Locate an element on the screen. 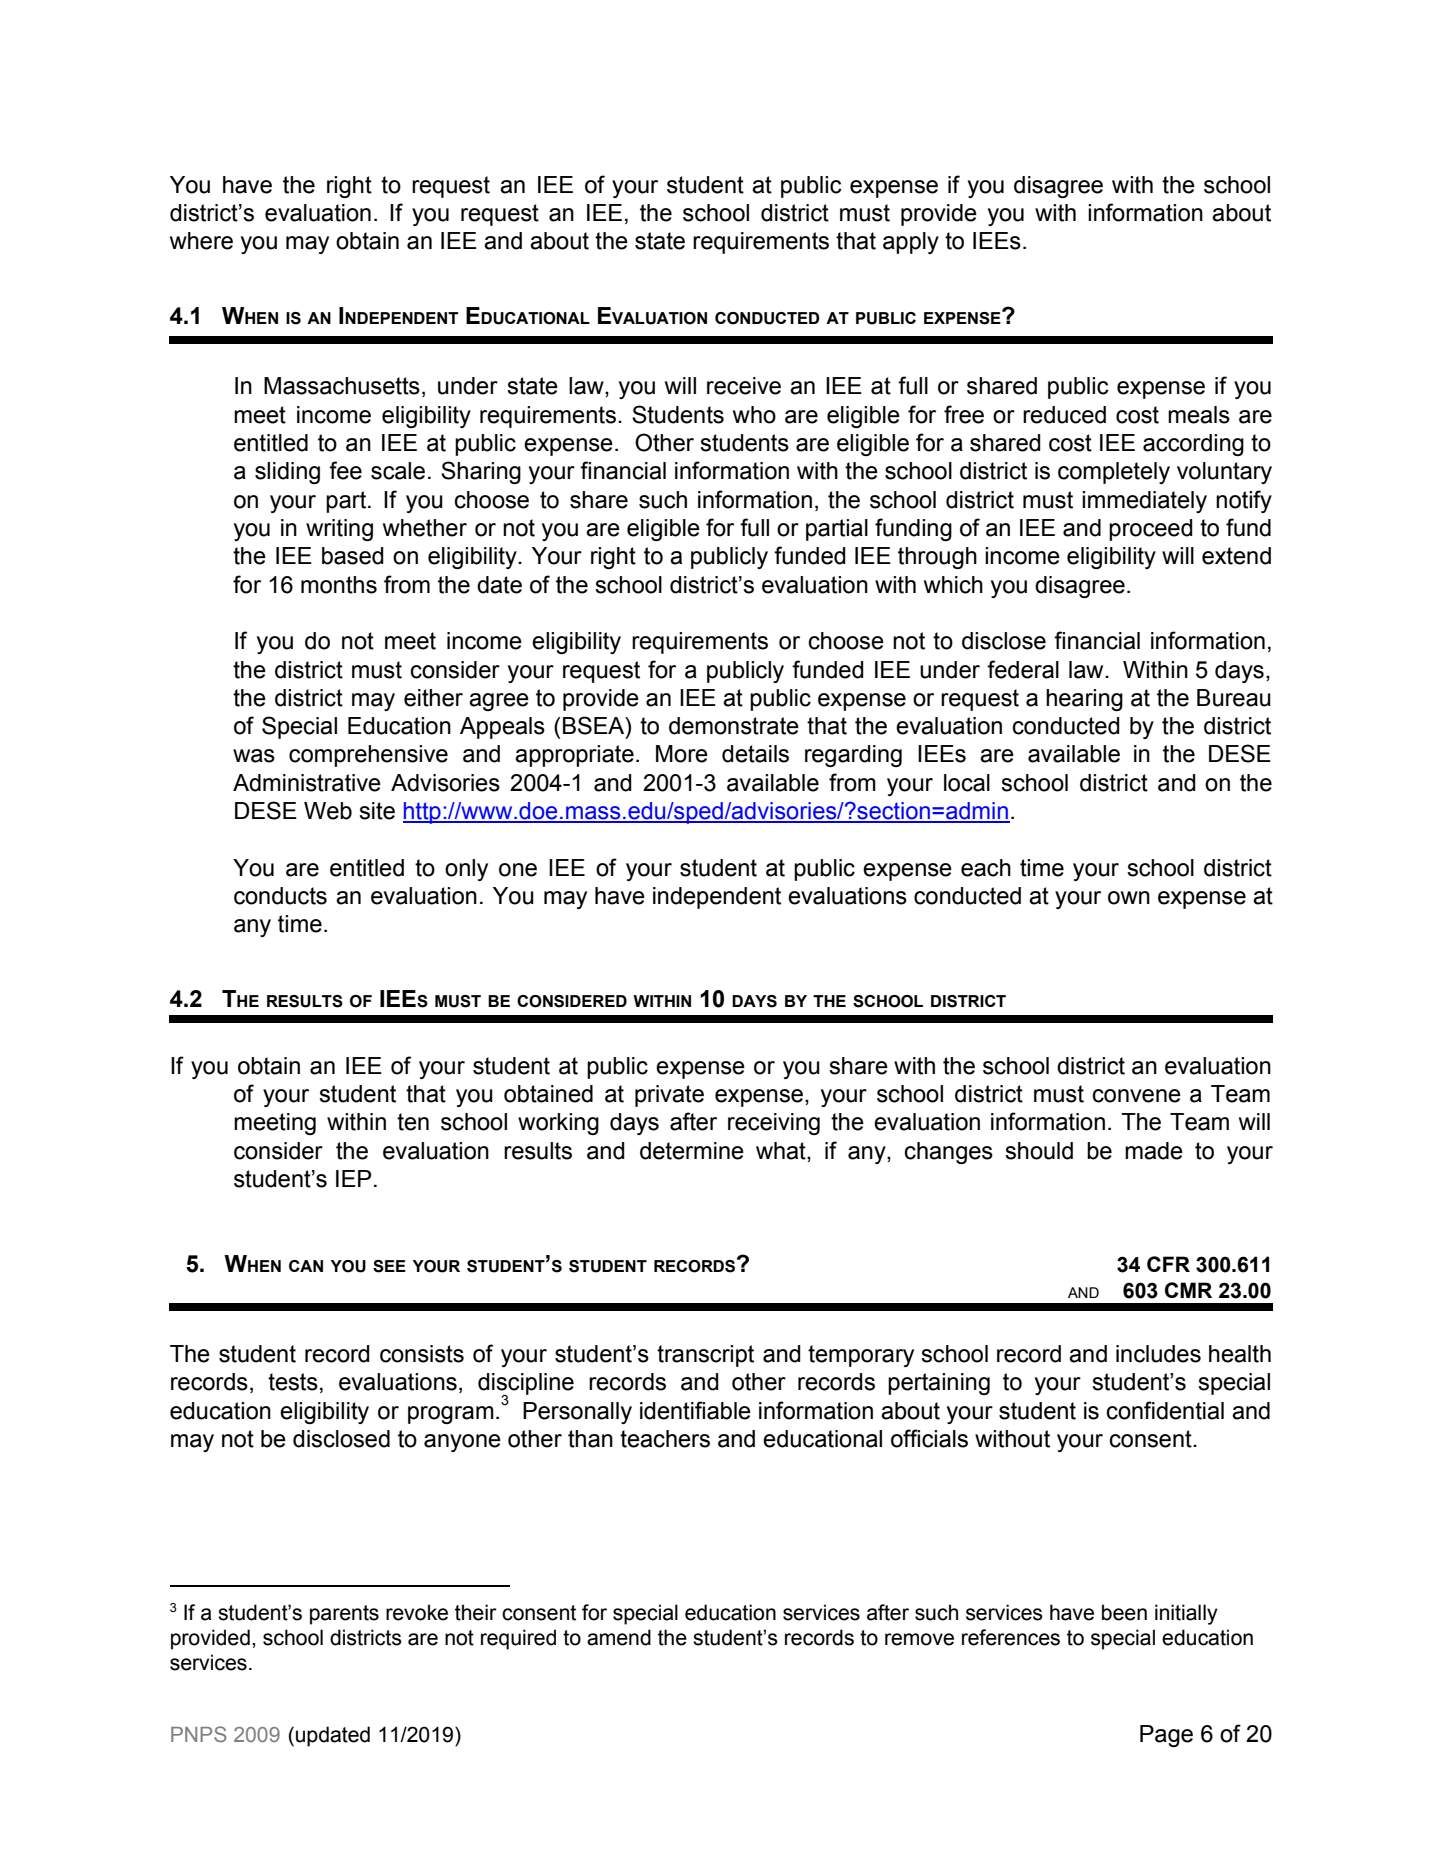  where is located at coordinates (201, 241).
